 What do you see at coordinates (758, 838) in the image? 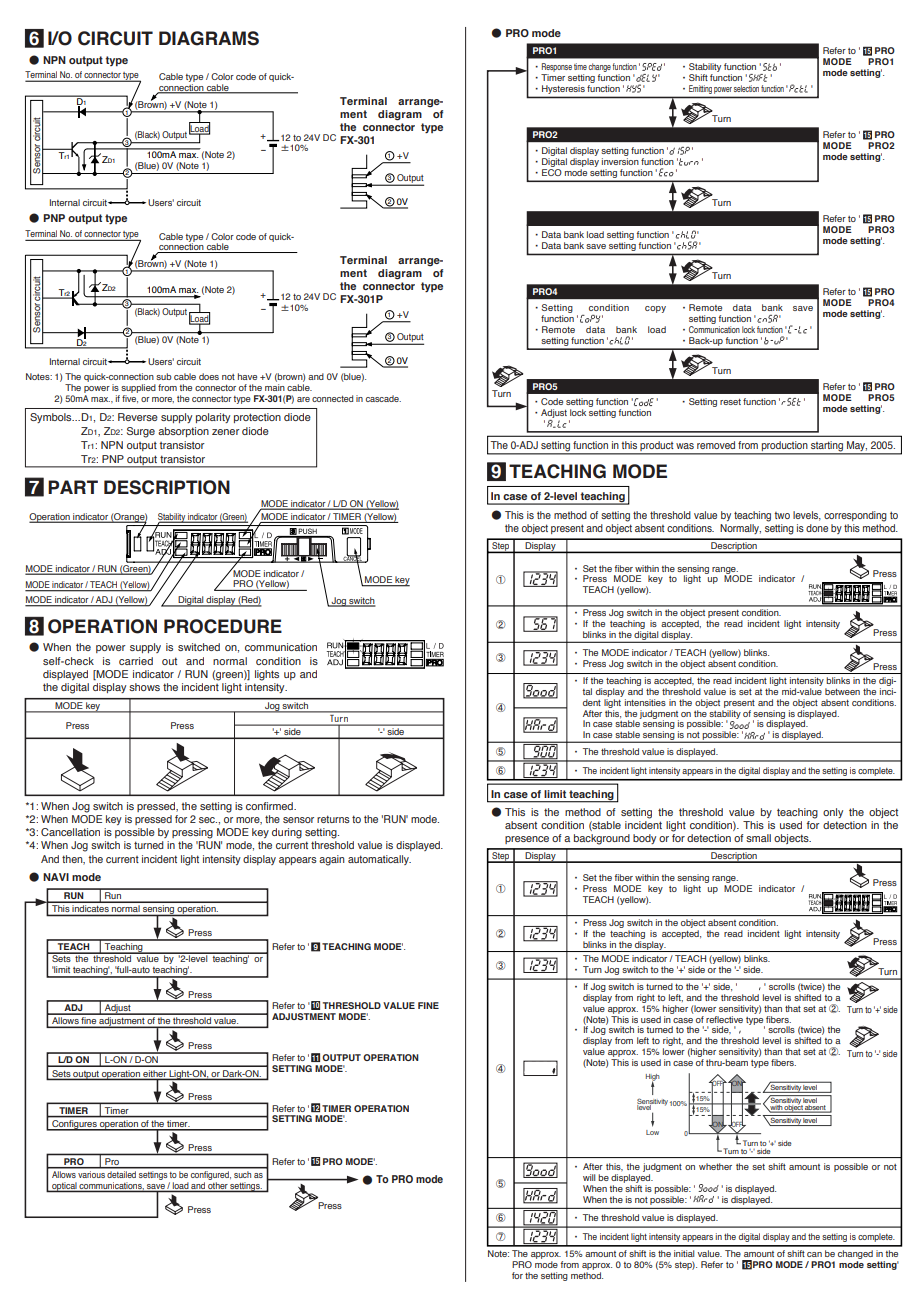
I see `small` at bounding box center [758, 838].
